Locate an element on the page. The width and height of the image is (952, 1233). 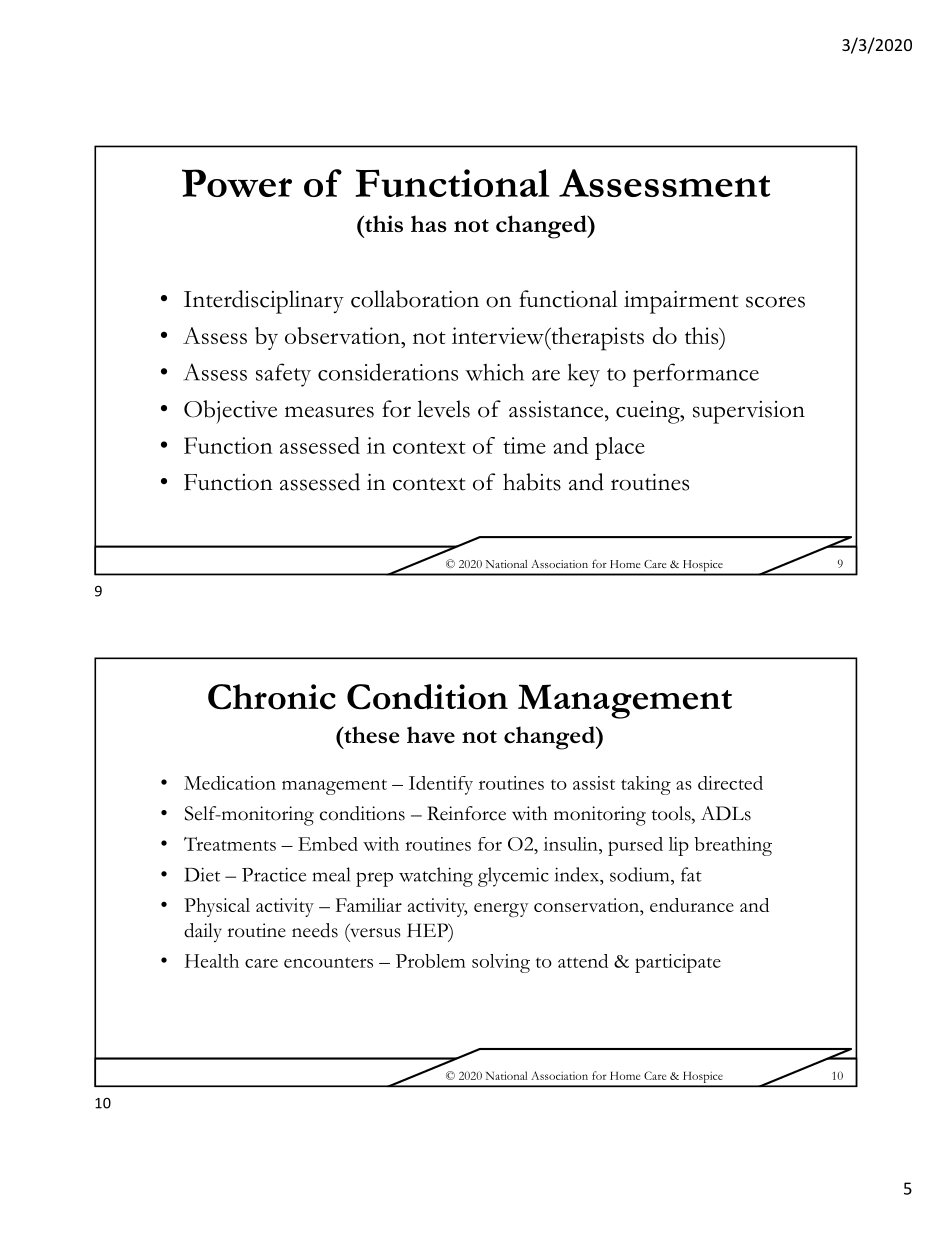
directed is located at coordinates (730, 783).
